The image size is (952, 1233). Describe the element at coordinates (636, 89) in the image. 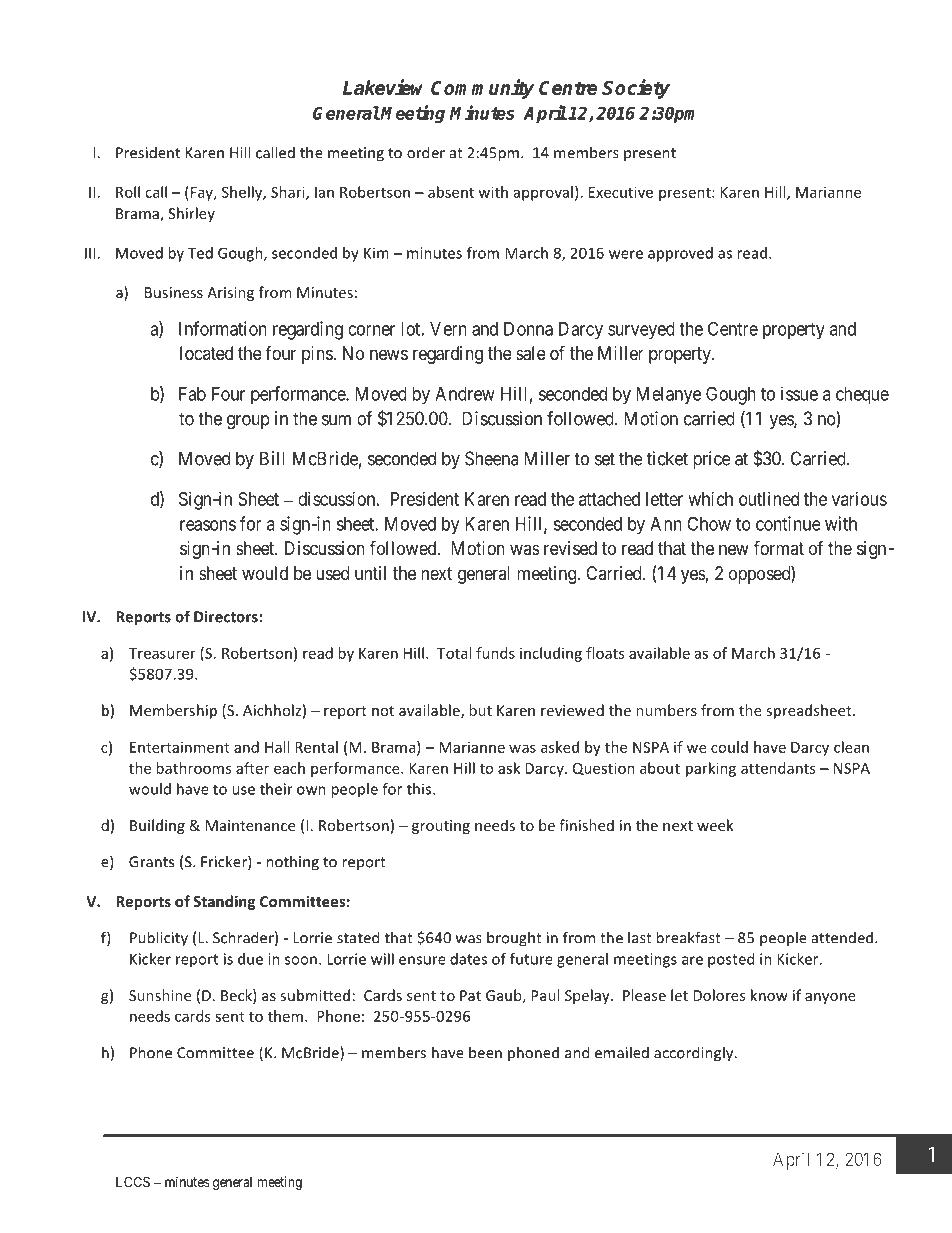

I see `Society` at that location.
